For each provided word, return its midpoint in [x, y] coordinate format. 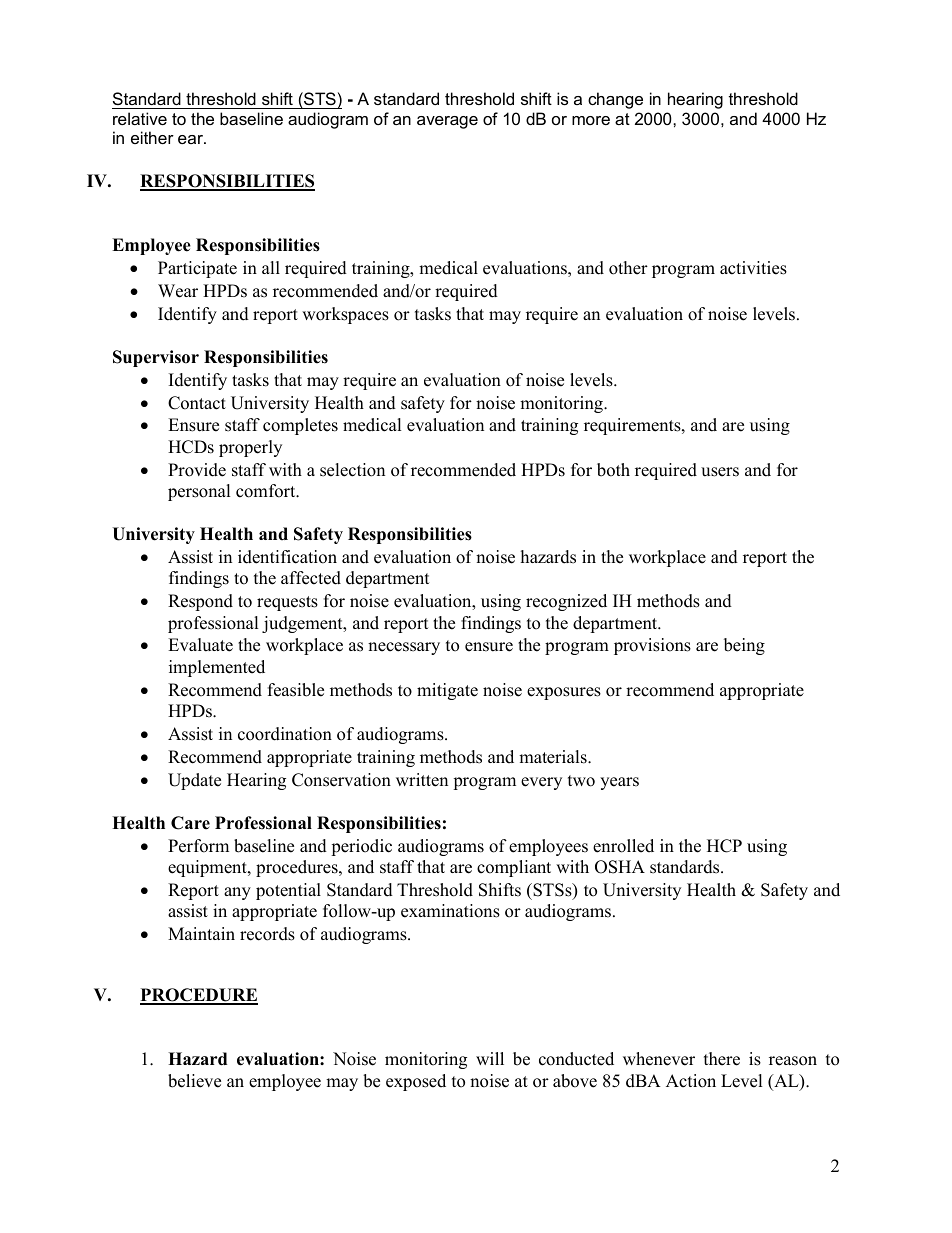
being [744, 646]
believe [194, 1081]
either [152, 137]
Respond [200, 602]
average [447, 122]
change [615, 100]
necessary [404, 648]
